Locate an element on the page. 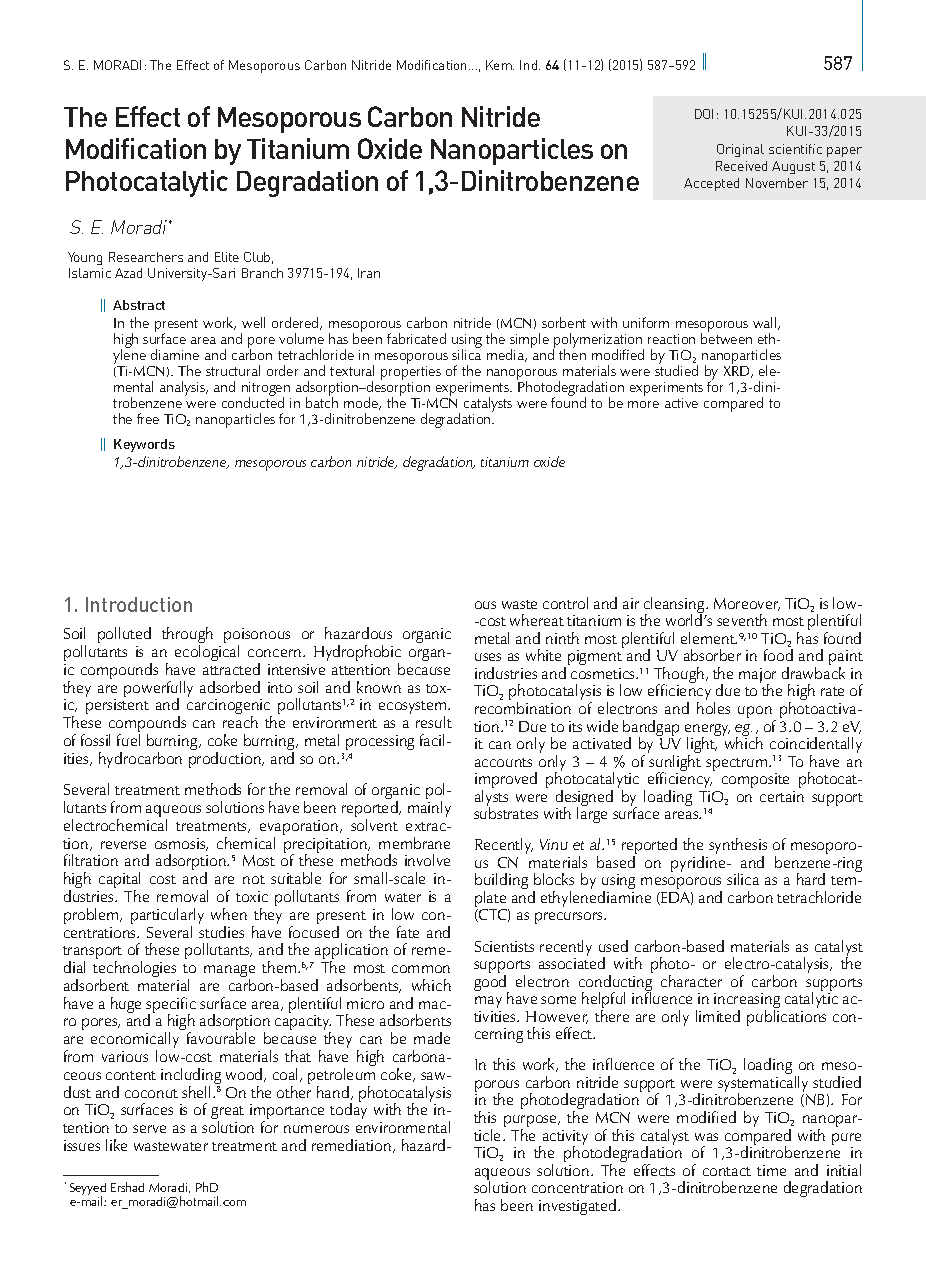 The width and height of the document is (926, 1288). DOI is located at coordinates (704, 114).
